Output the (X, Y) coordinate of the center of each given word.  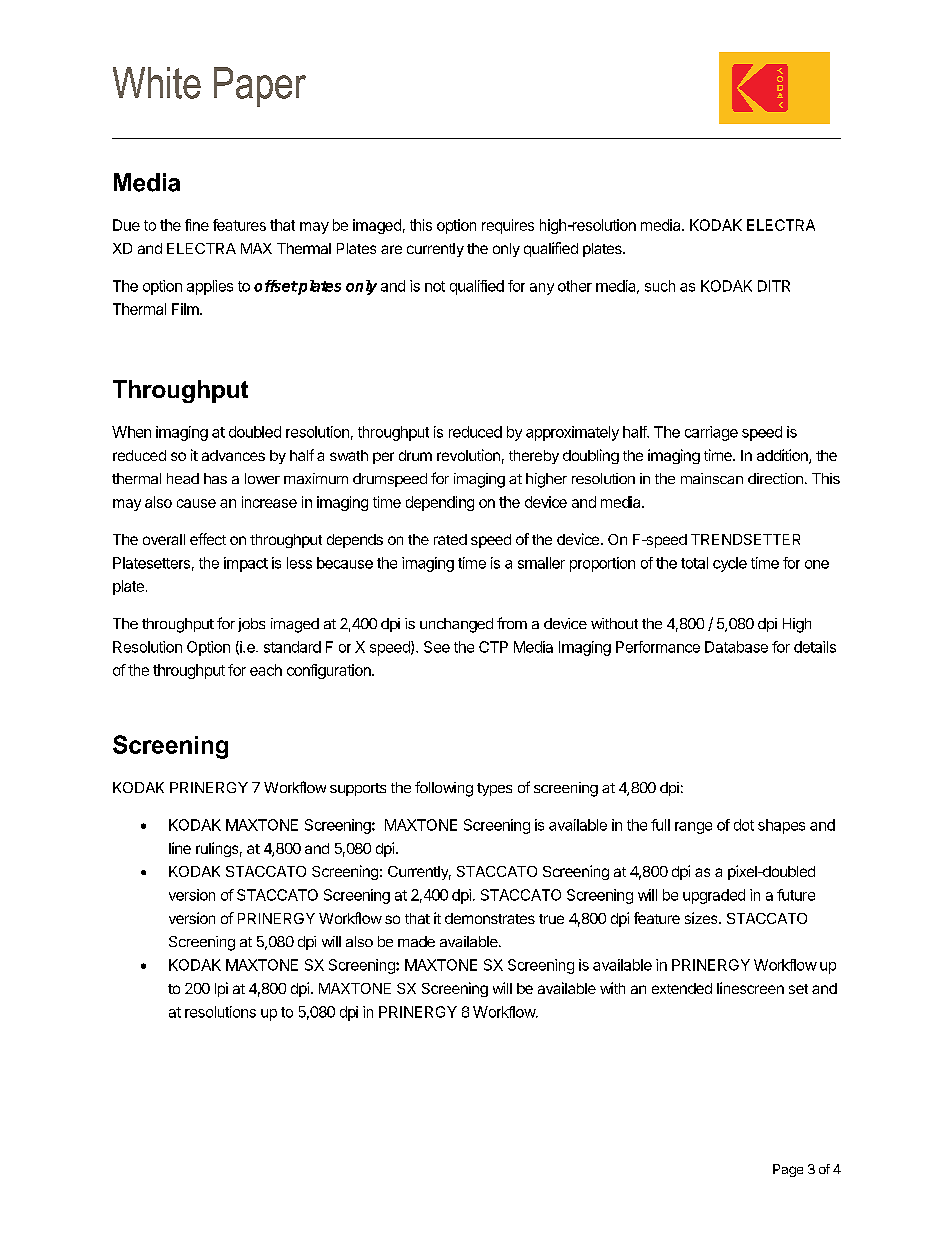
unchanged (456, 625)
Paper (260, 87)
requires (508, 226)
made (416, 941)
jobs (251, 625)
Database (736, 647)
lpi (221, 989)
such (660, 286)
